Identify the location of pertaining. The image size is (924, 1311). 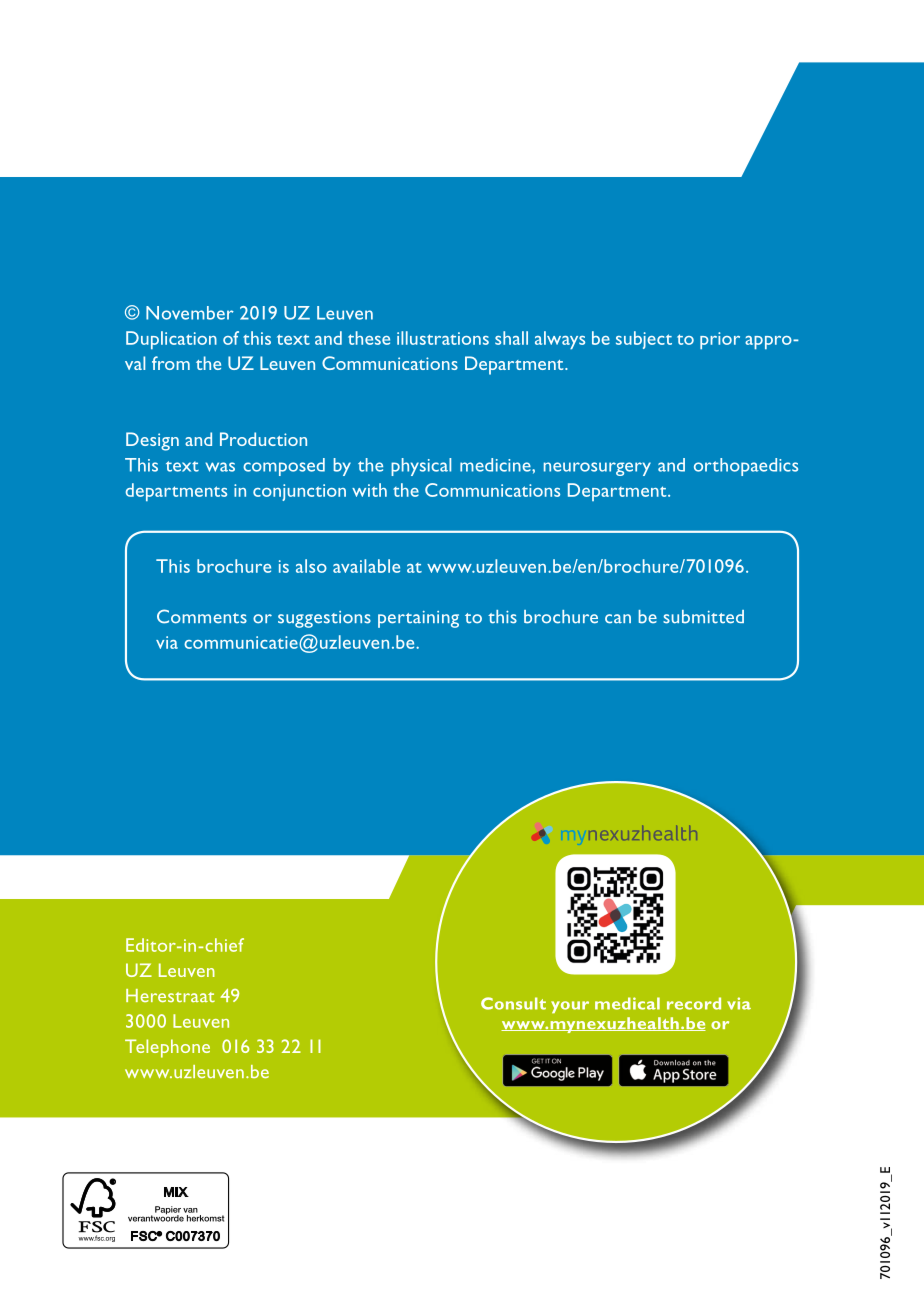
(418, 619).
